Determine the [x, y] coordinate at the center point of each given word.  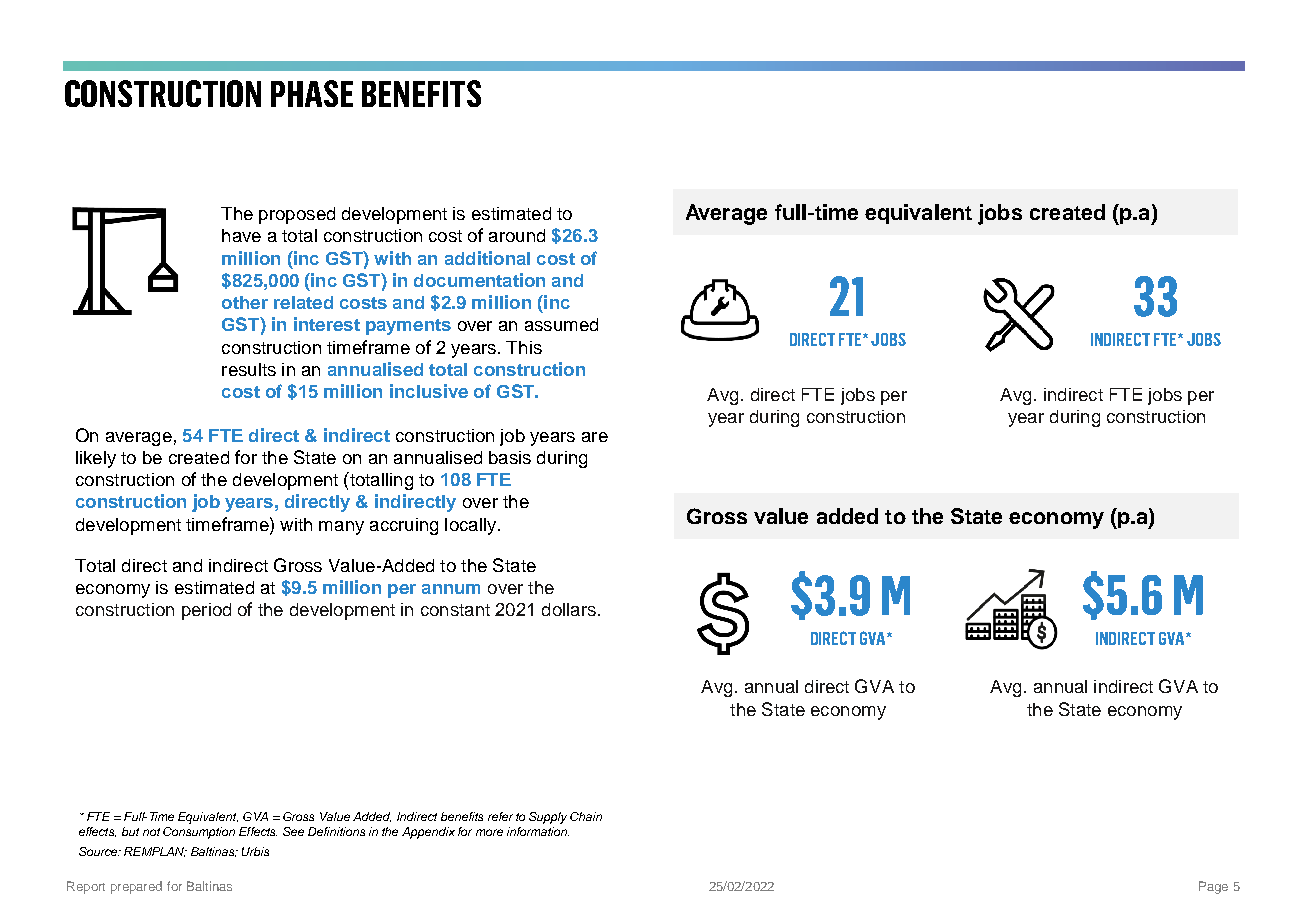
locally [472, 526]
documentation [479, 280]
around [517, 235]
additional [487, 258]
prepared [136, 887]
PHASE [312, 93]
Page [1213, 887]
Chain [586, 816]
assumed [561, 324]
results [249, 369]
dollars [569, 609]
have [241, 235]
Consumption [199, 833]
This [524, 347]
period [206, 611]
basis [510, 457]
